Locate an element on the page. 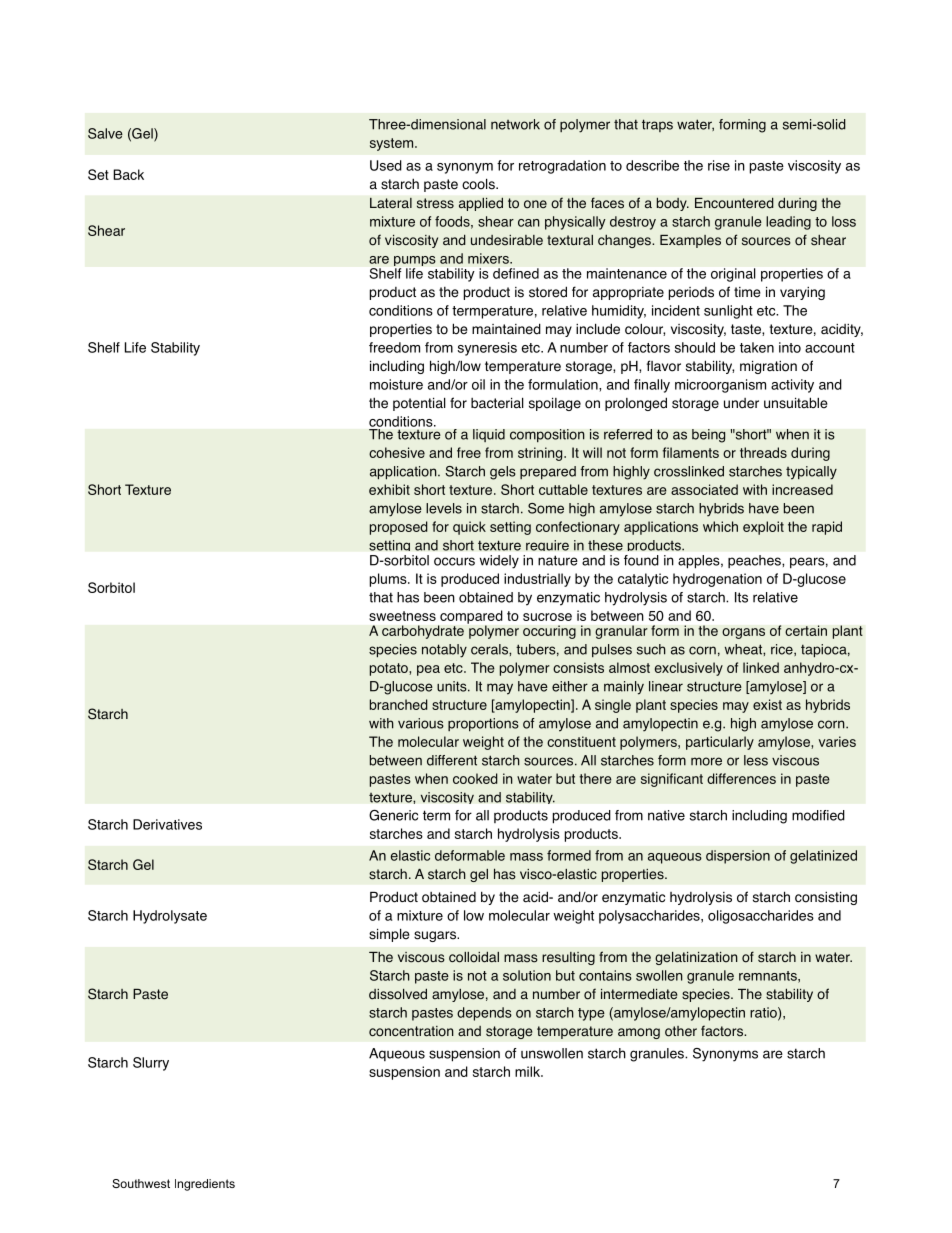  rise is located at coordinates (719, 165).
